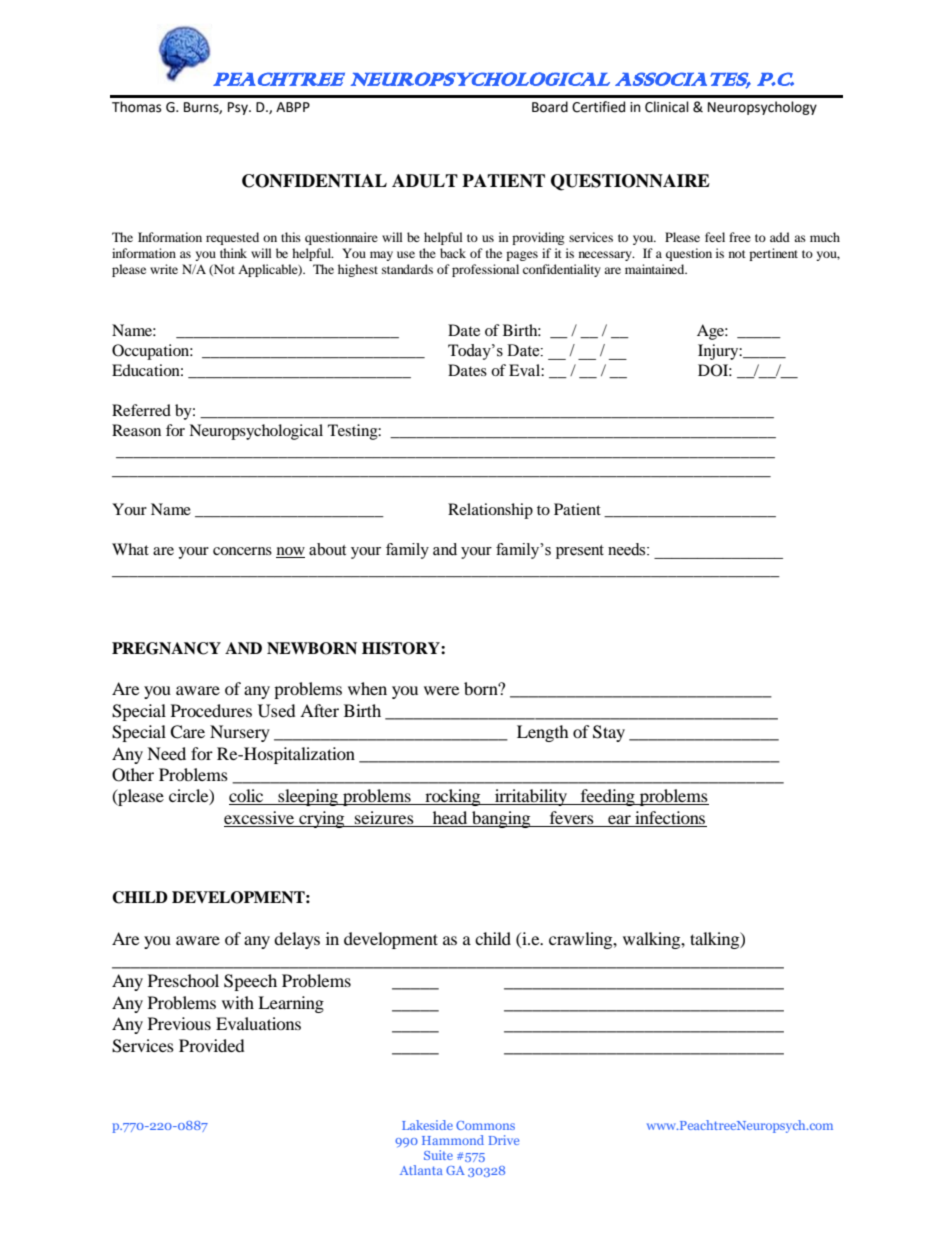  I want to click on Commons, so click(485, 1125).
